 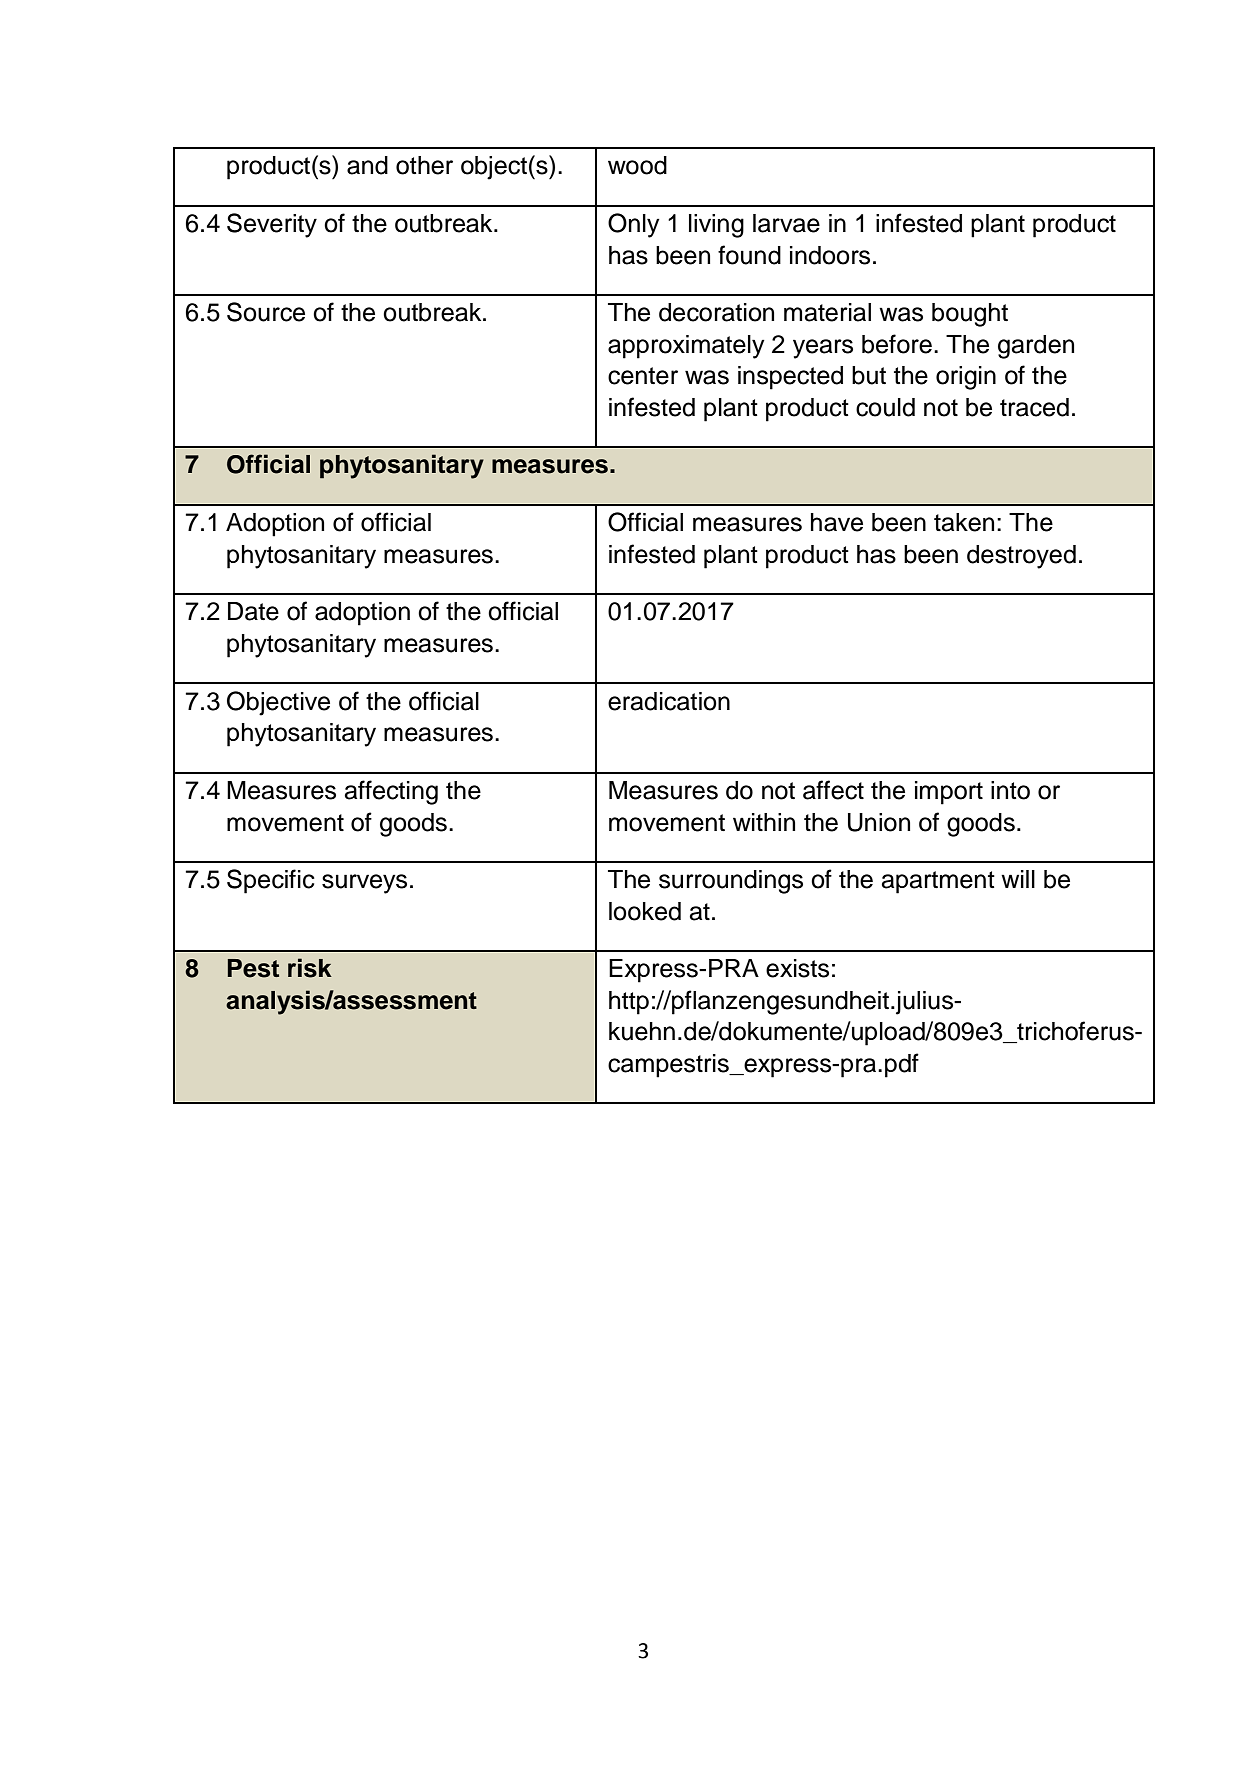 I want to click on and, so click(x=367, y=165).
